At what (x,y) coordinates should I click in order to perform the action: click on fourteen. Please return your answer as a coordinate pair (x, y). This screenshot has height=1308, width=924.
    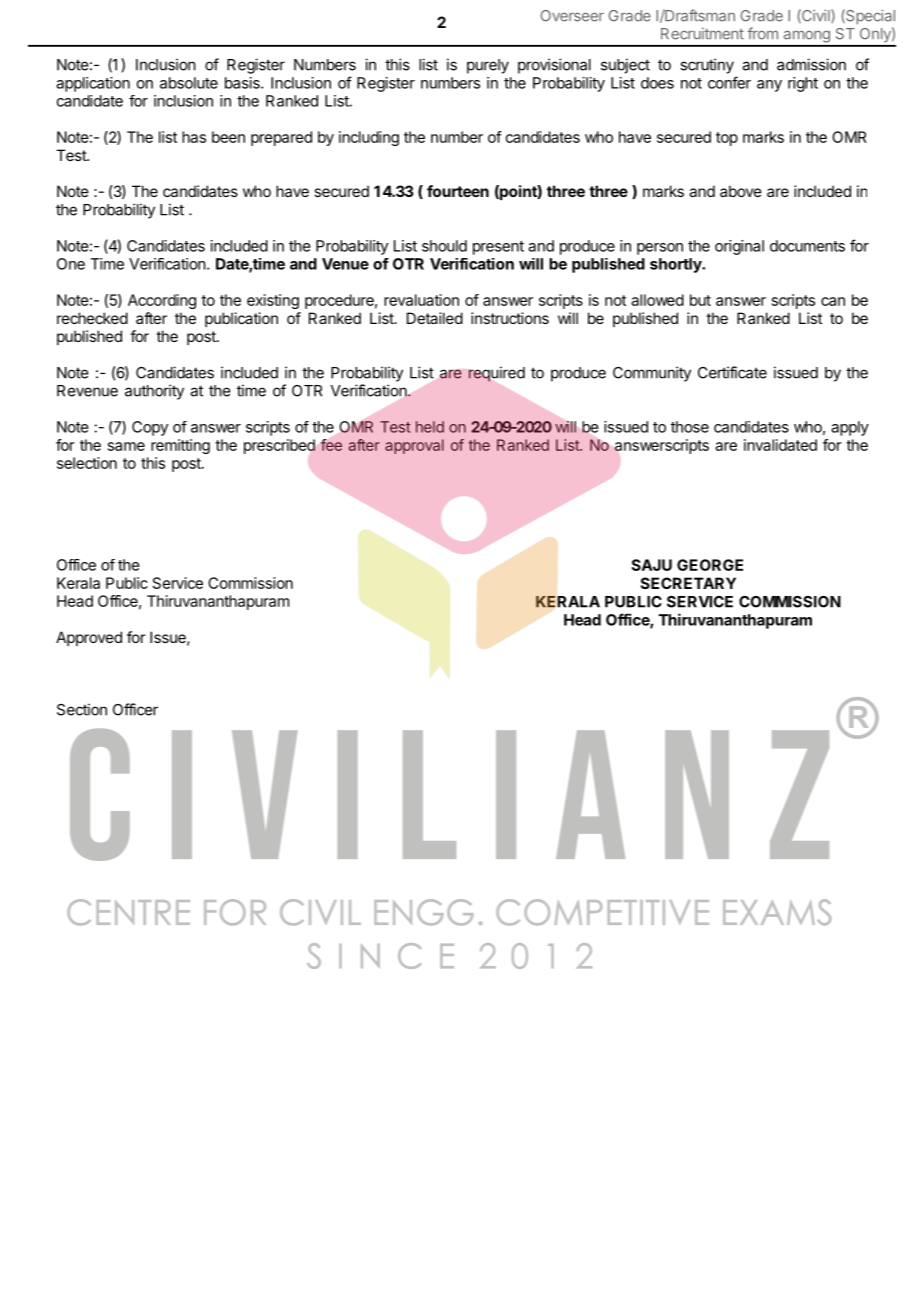
    Looking at the image, I should click on (458, 191).
